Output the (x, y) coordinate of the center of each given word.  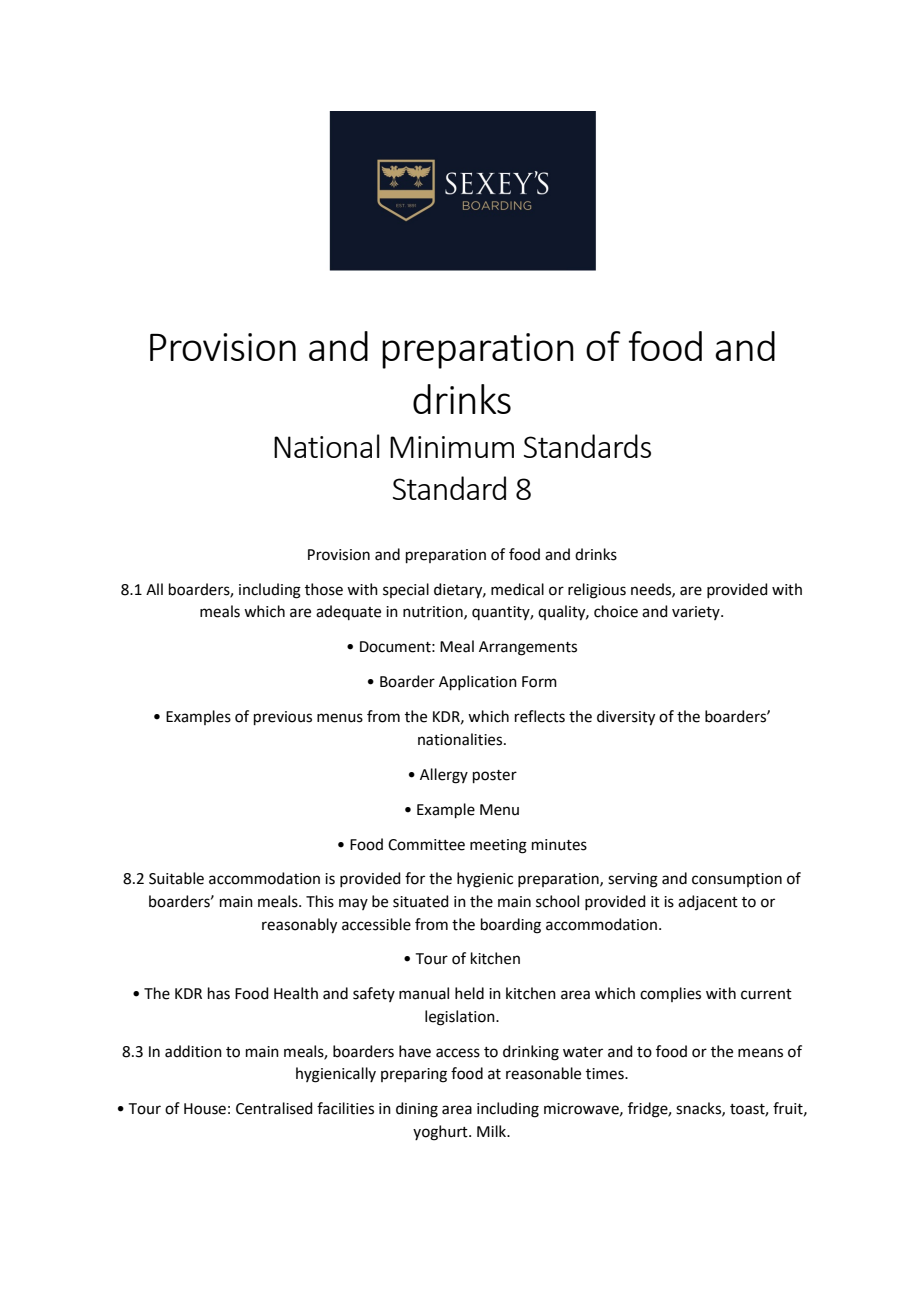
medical (517, 589)
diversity (626, 718)
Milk (493, 1131)
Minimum (452, 447)
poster (495, 776)
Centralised (274, 1108)
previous (283, 718)
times (606, 1074)
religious (597, 591)
